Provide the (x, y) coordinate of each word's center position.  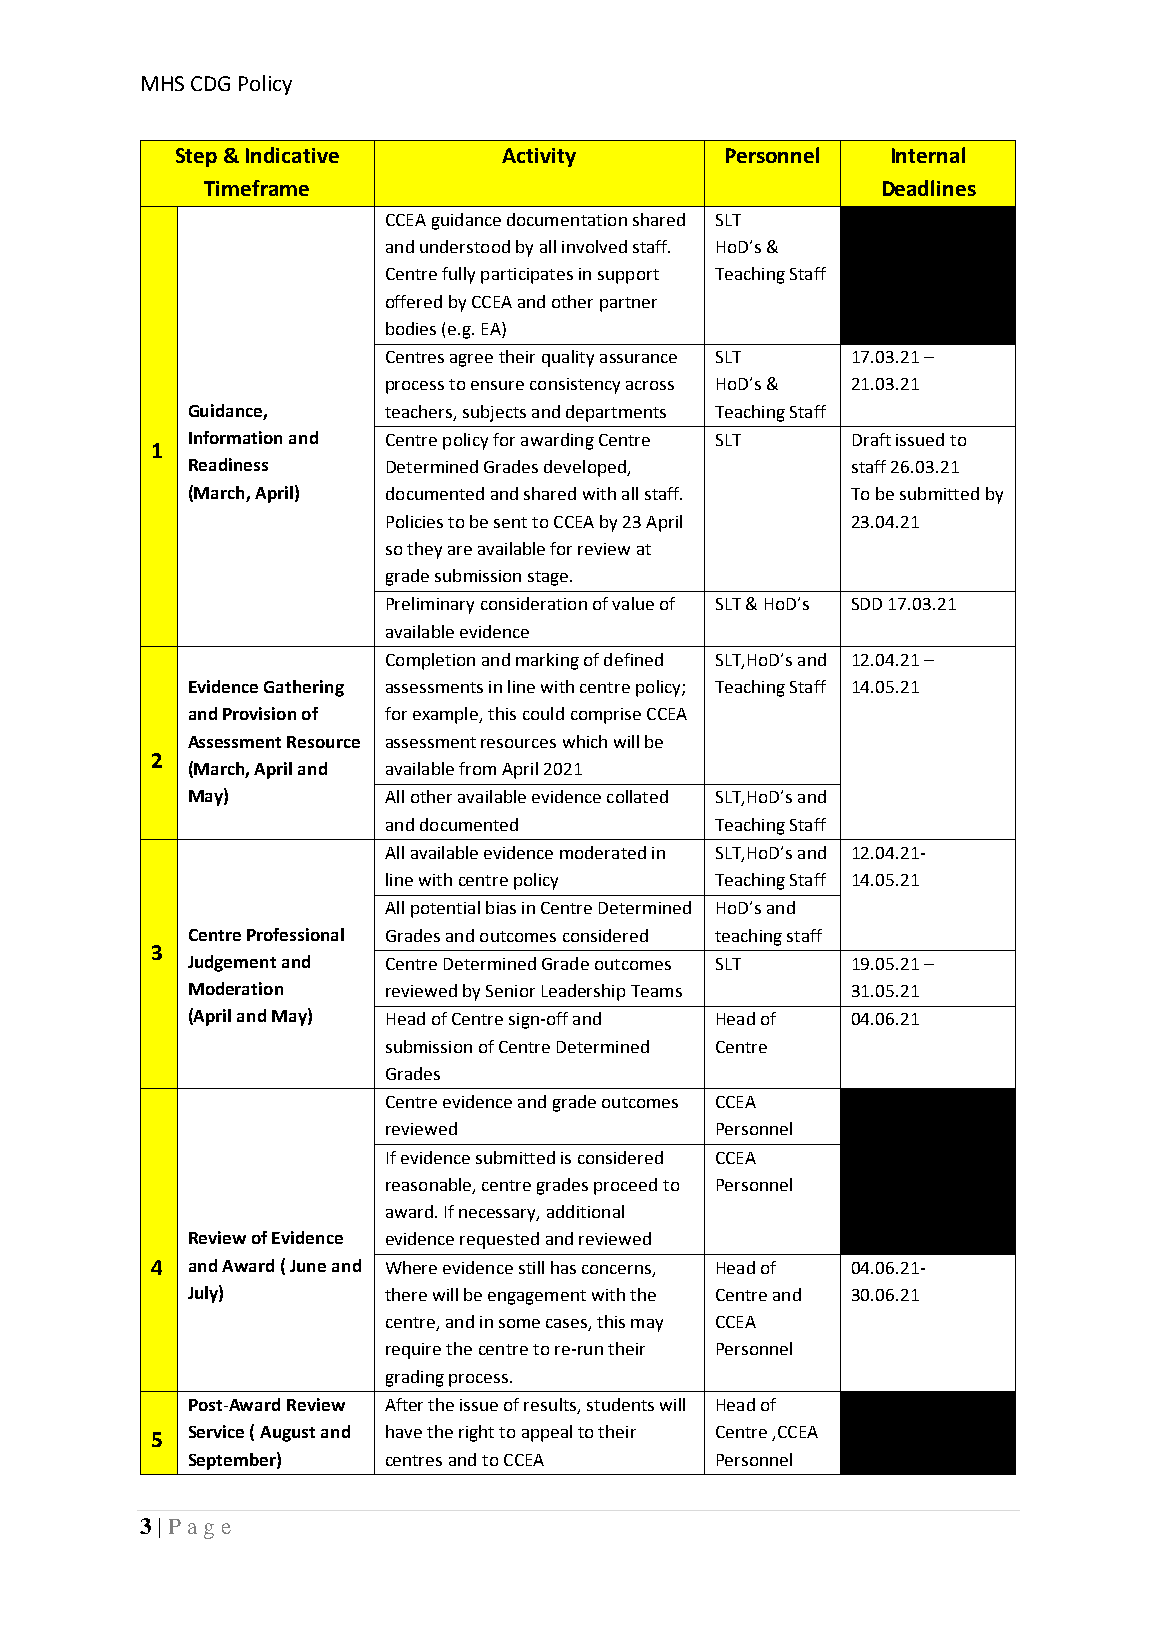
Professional (295, 934)
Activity (539, 157)
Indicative (292, 155)
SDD (867, 604)
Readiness (228, 464)
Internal (928, 155)
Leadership (583, 992)
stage (549, 578)
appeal (547, 1433)
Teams (656, 991)
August (287, 1434)
